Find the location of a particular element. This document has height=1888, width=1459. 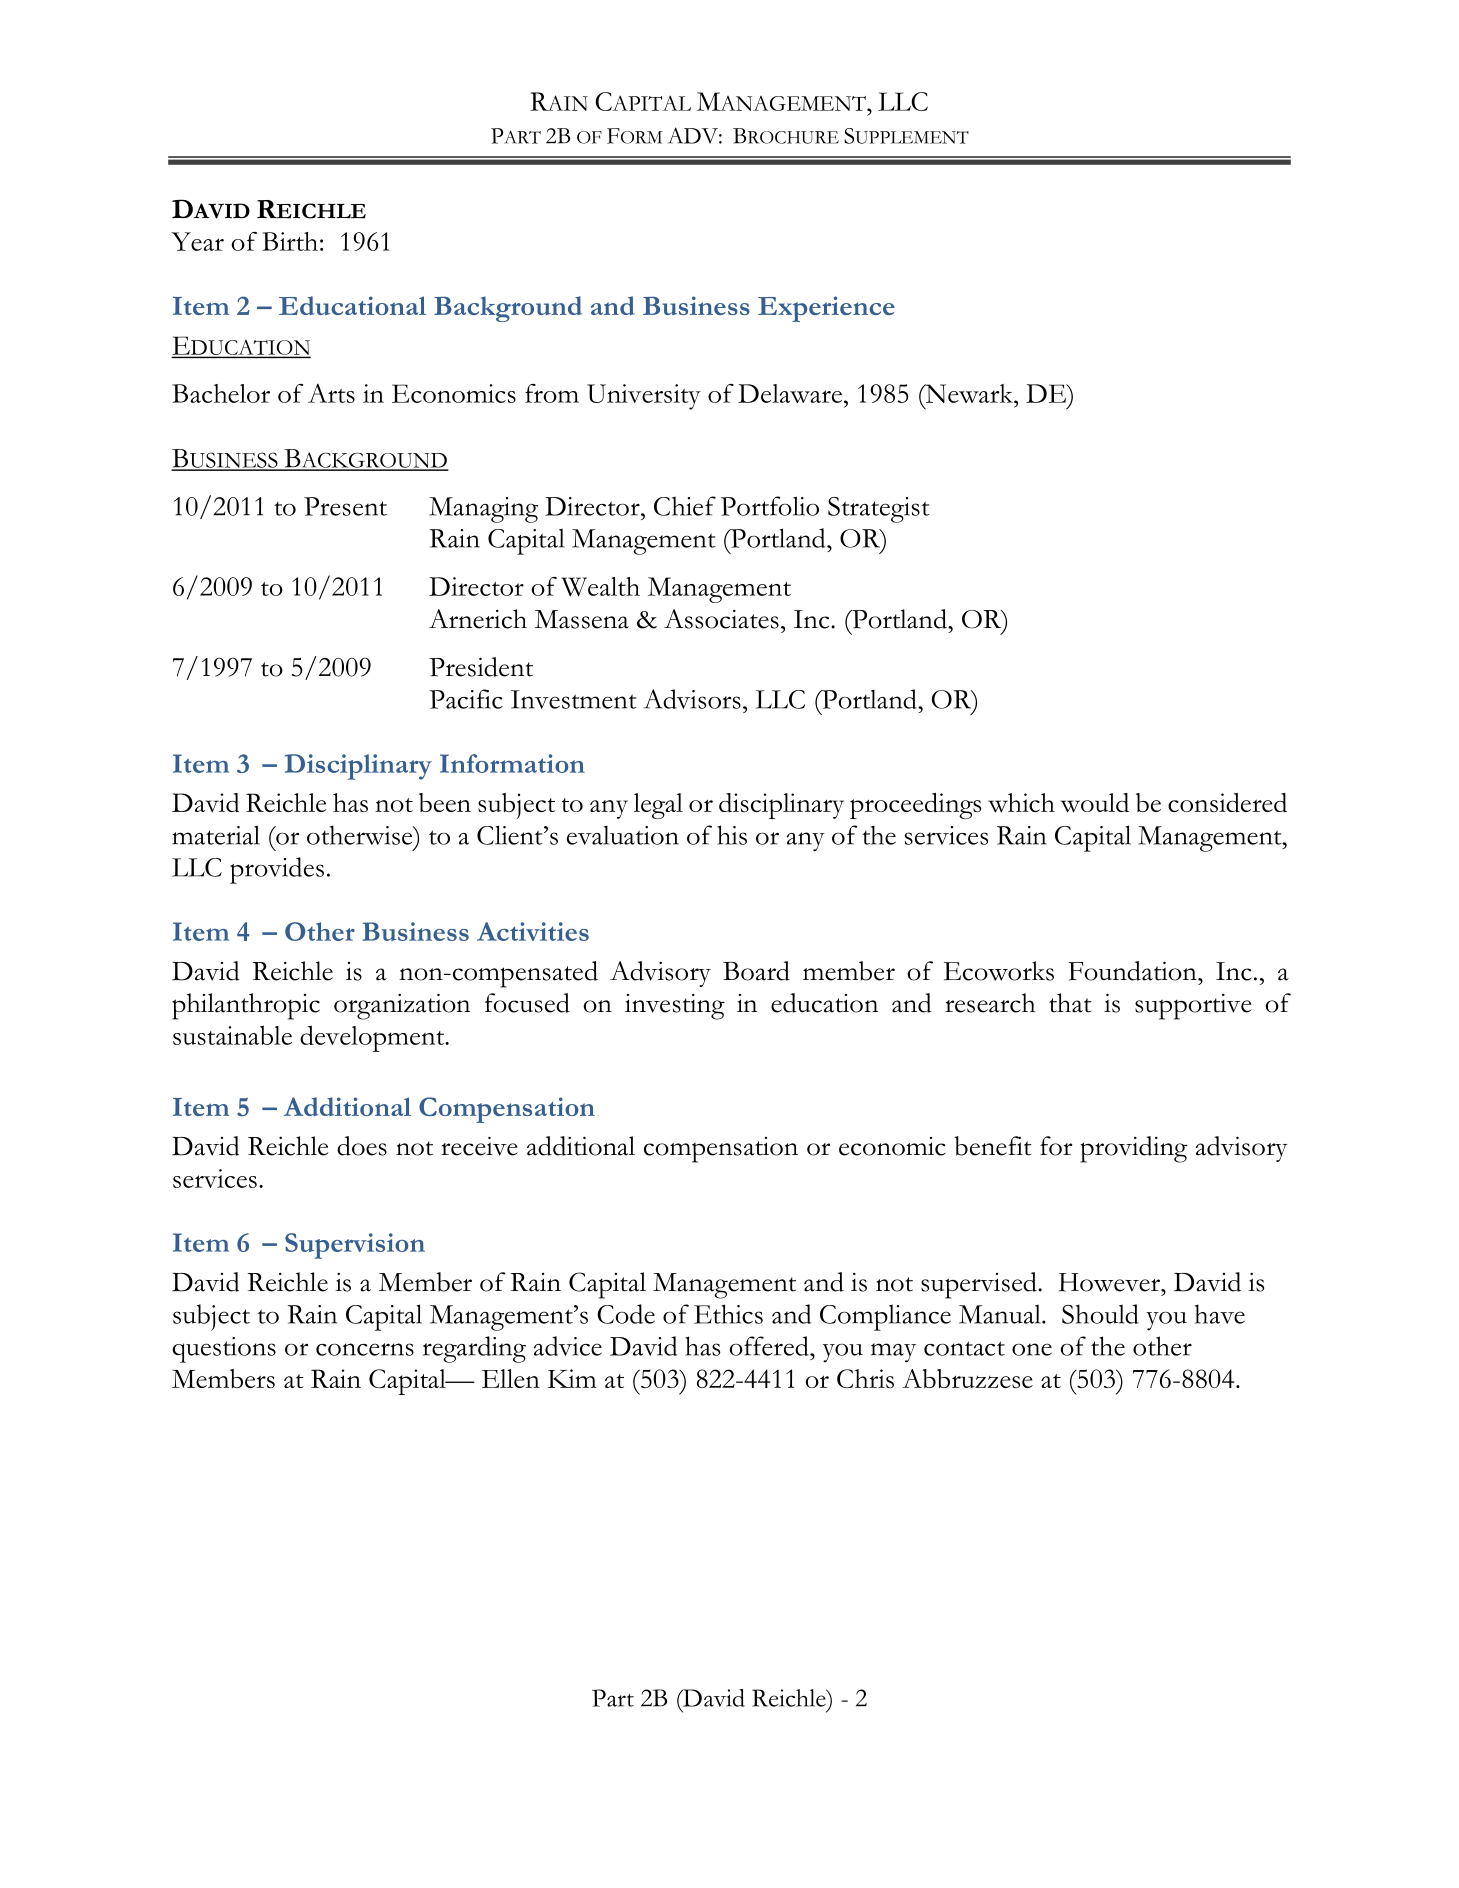

philanthropic is located at coordinates (246, 1006).
